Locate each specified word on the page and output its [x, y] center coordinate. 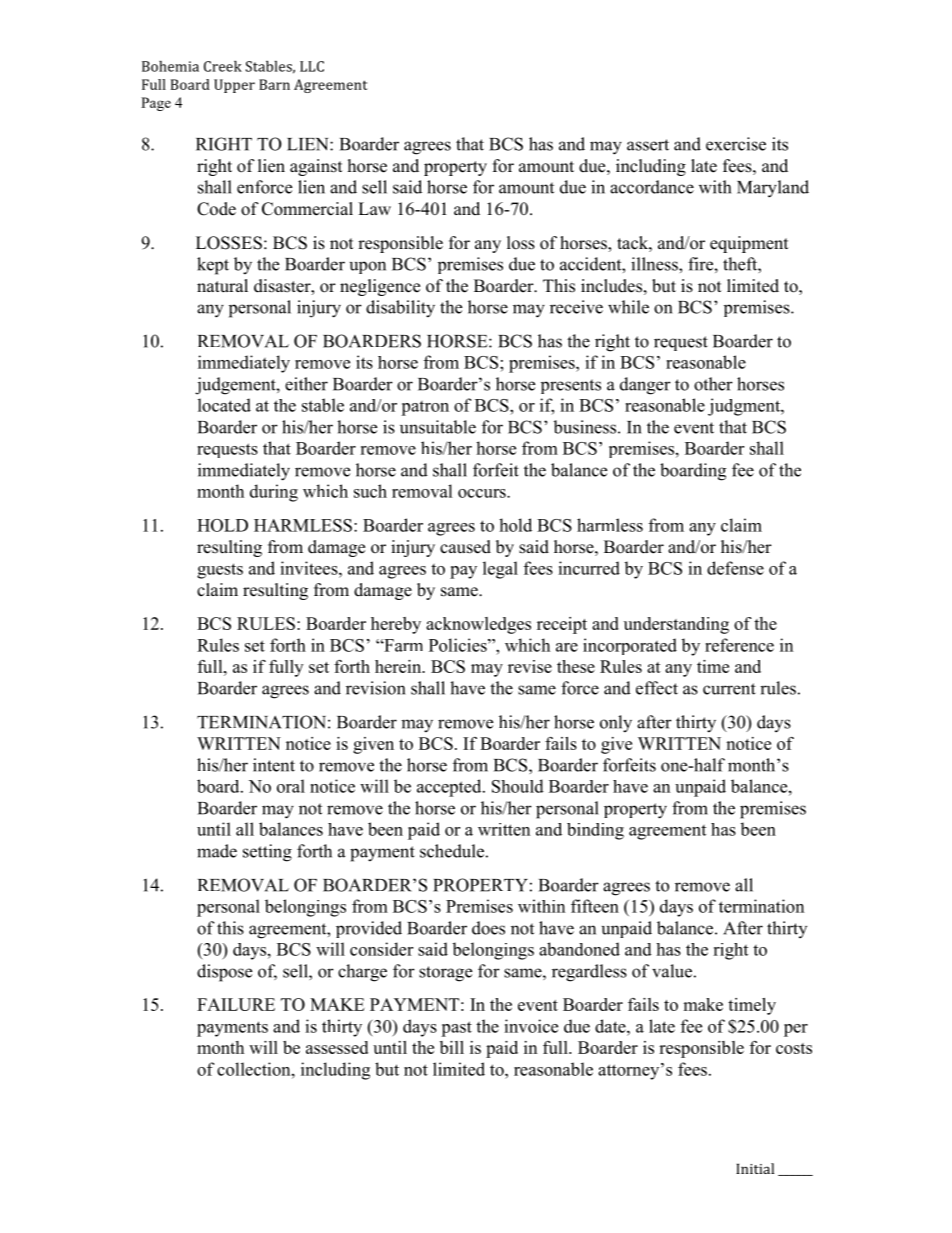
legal [500, 570]
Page [156, 104]
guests [220, 571]
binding [595, 831]
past [456, 1029]
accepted [450, 788]
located [224, 405]
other [713, 384]
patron [425, 408]
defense [735, 568]
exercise [736, 144]
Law [374, 208]
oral [291, 786]
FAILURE [236, 1004]
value [672, 971]
